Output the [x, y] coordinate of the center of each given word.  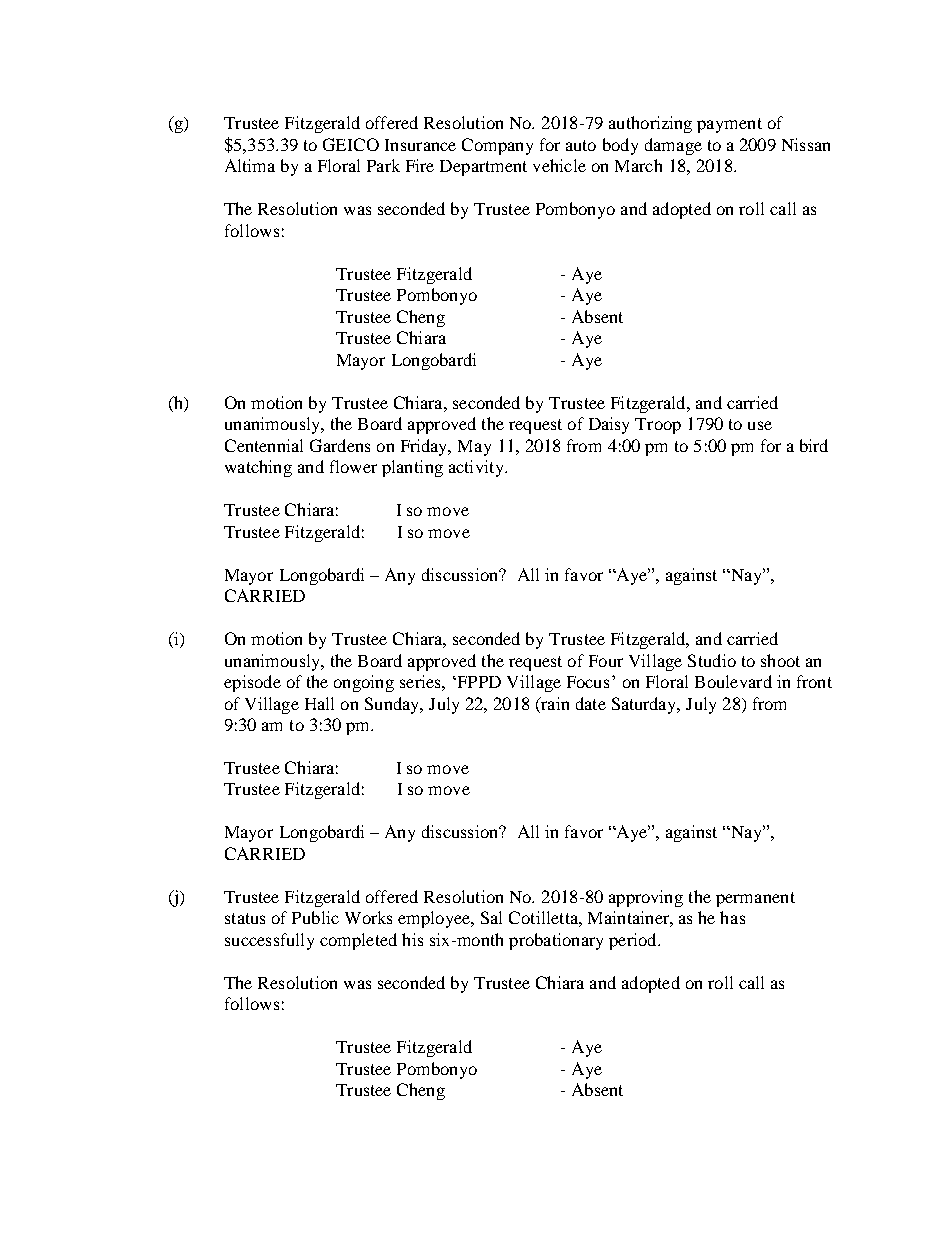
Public [315, 917]
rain [554, 703]
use [760, 425]
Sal [491, 917]
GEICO [351, 144]
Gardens [340, 445]
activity [477, 468]
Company [497, 146]
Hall [319, 703]
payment [729, 125]
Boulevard [733, 681]
